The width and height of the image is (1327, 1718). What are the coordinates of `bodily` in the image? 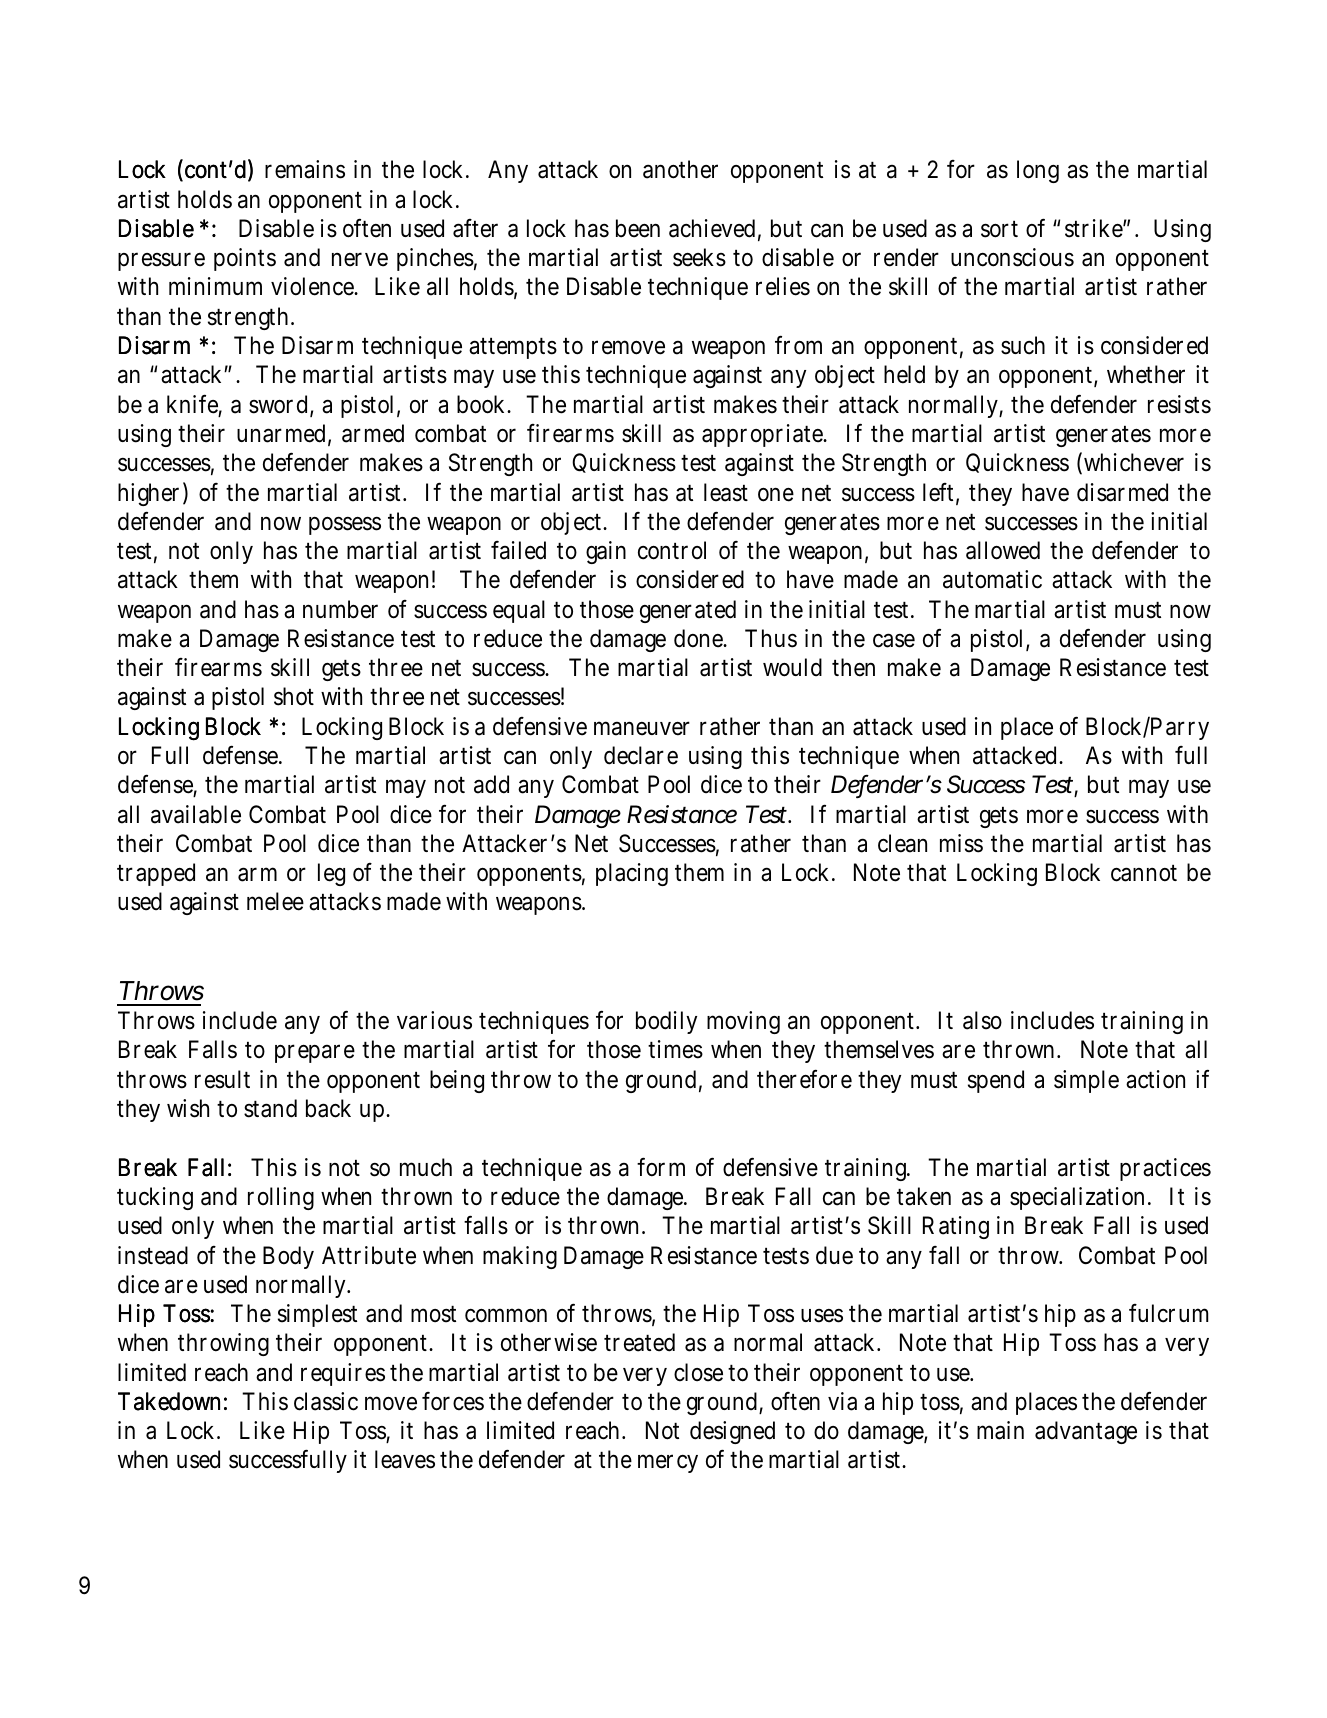 It's located at (666, 1022).
